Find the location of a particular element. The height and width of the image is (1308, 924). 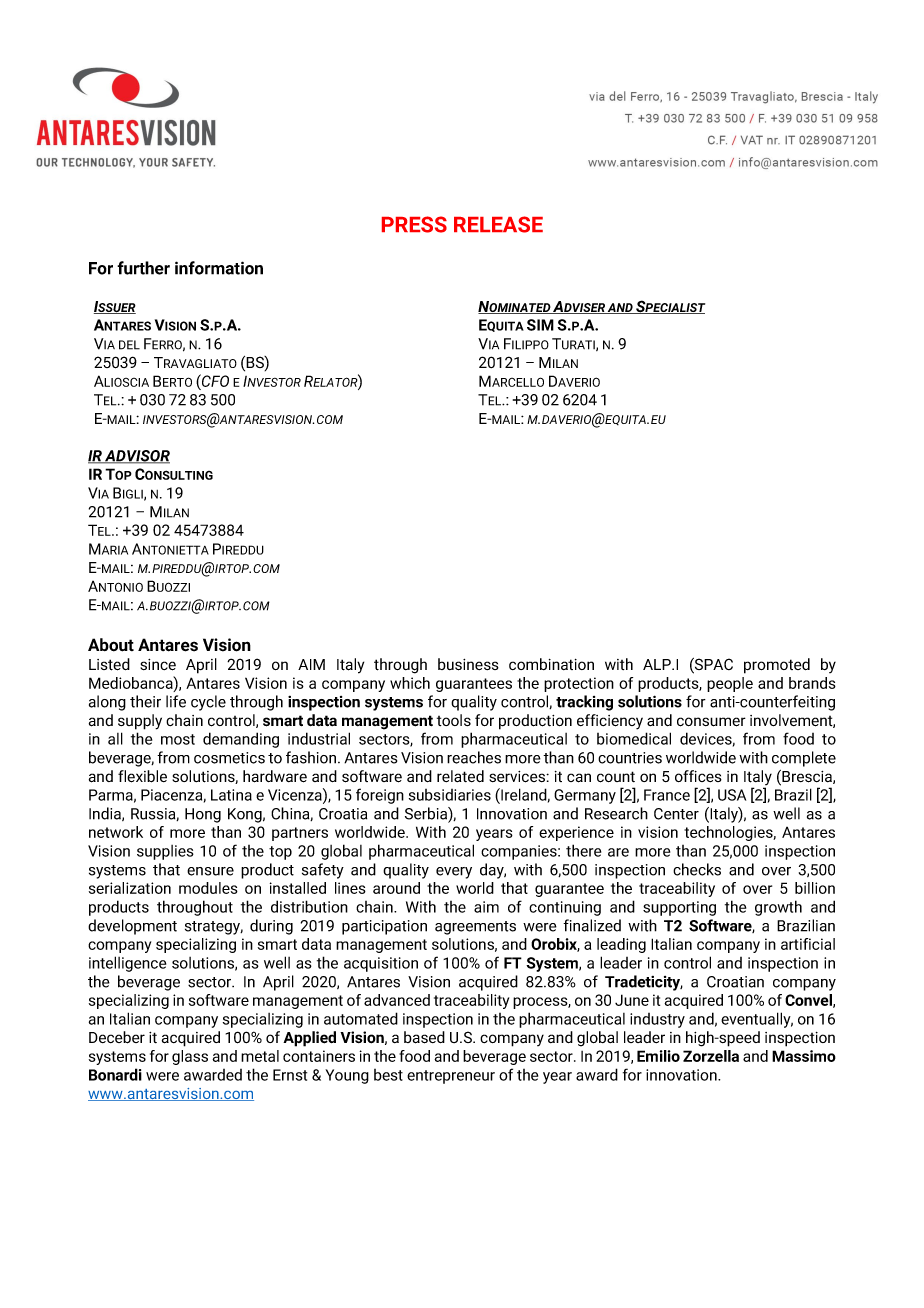

based is located at coordinates (424, 1037).
